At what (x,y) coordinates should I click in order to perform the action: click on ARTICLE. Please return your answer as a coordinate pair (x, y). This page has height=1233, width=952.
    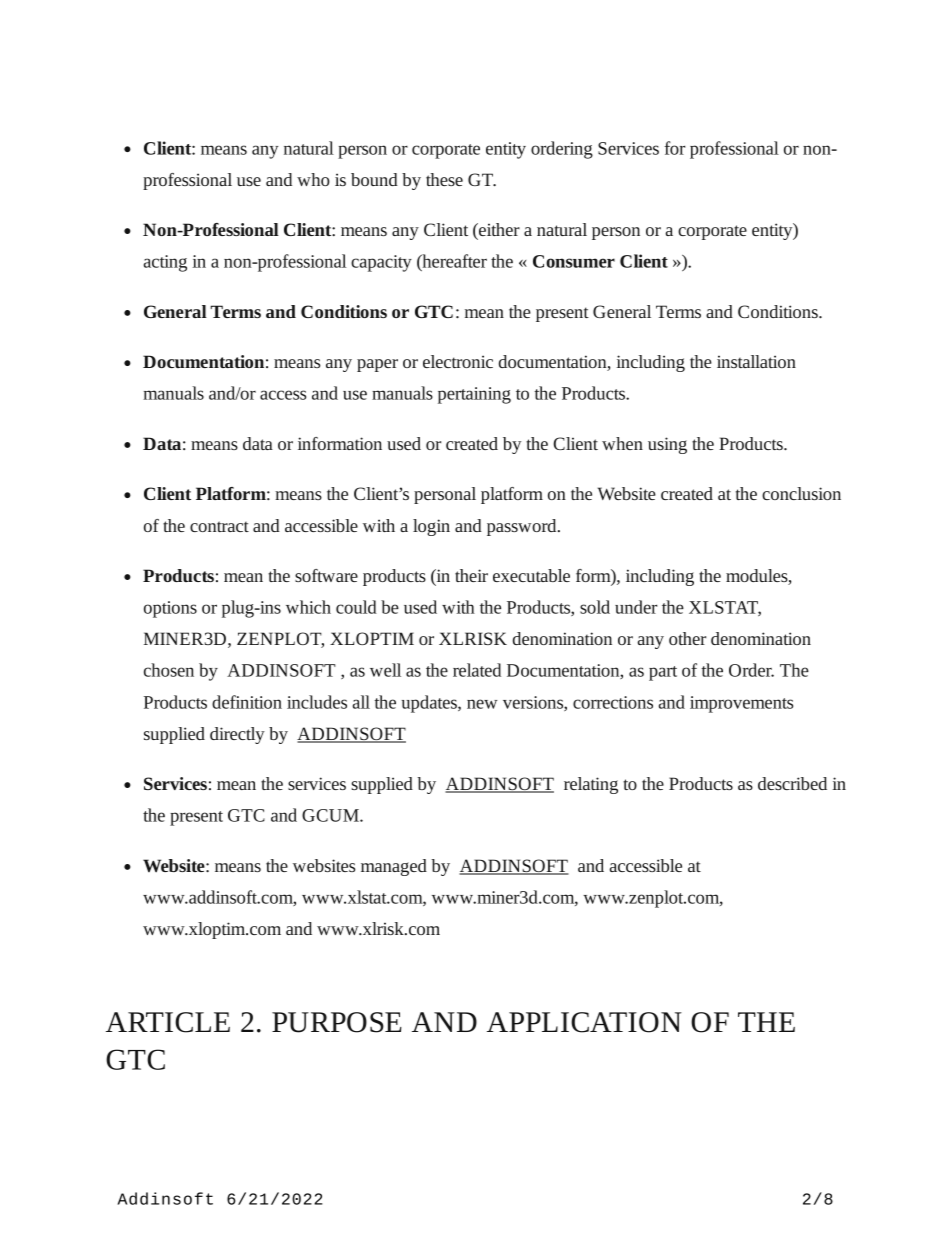
    Looking at the image, I should click on (168, 1022).
